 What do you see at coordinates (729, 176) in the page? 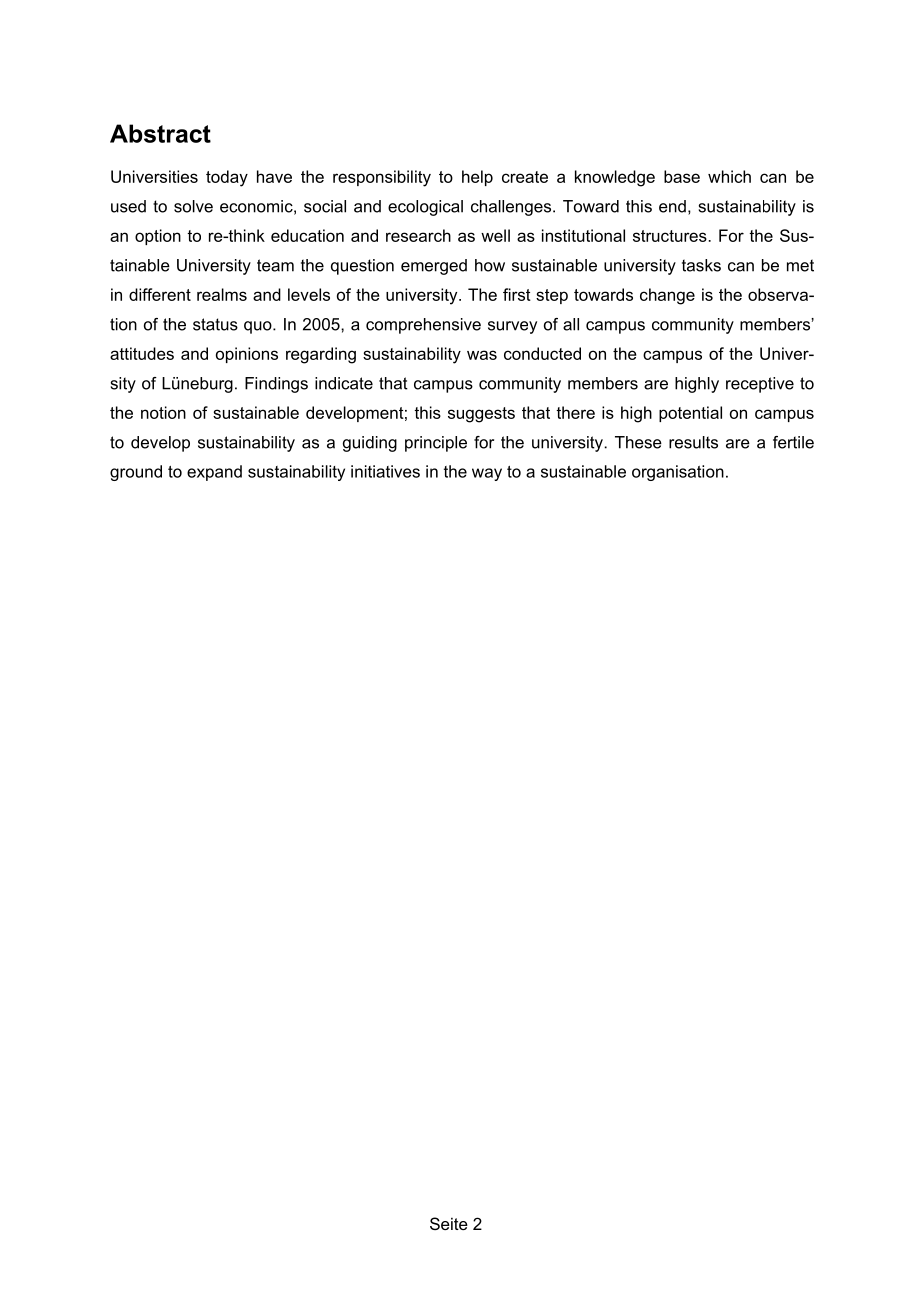
I see `which` at bounding box center [729, 176].
